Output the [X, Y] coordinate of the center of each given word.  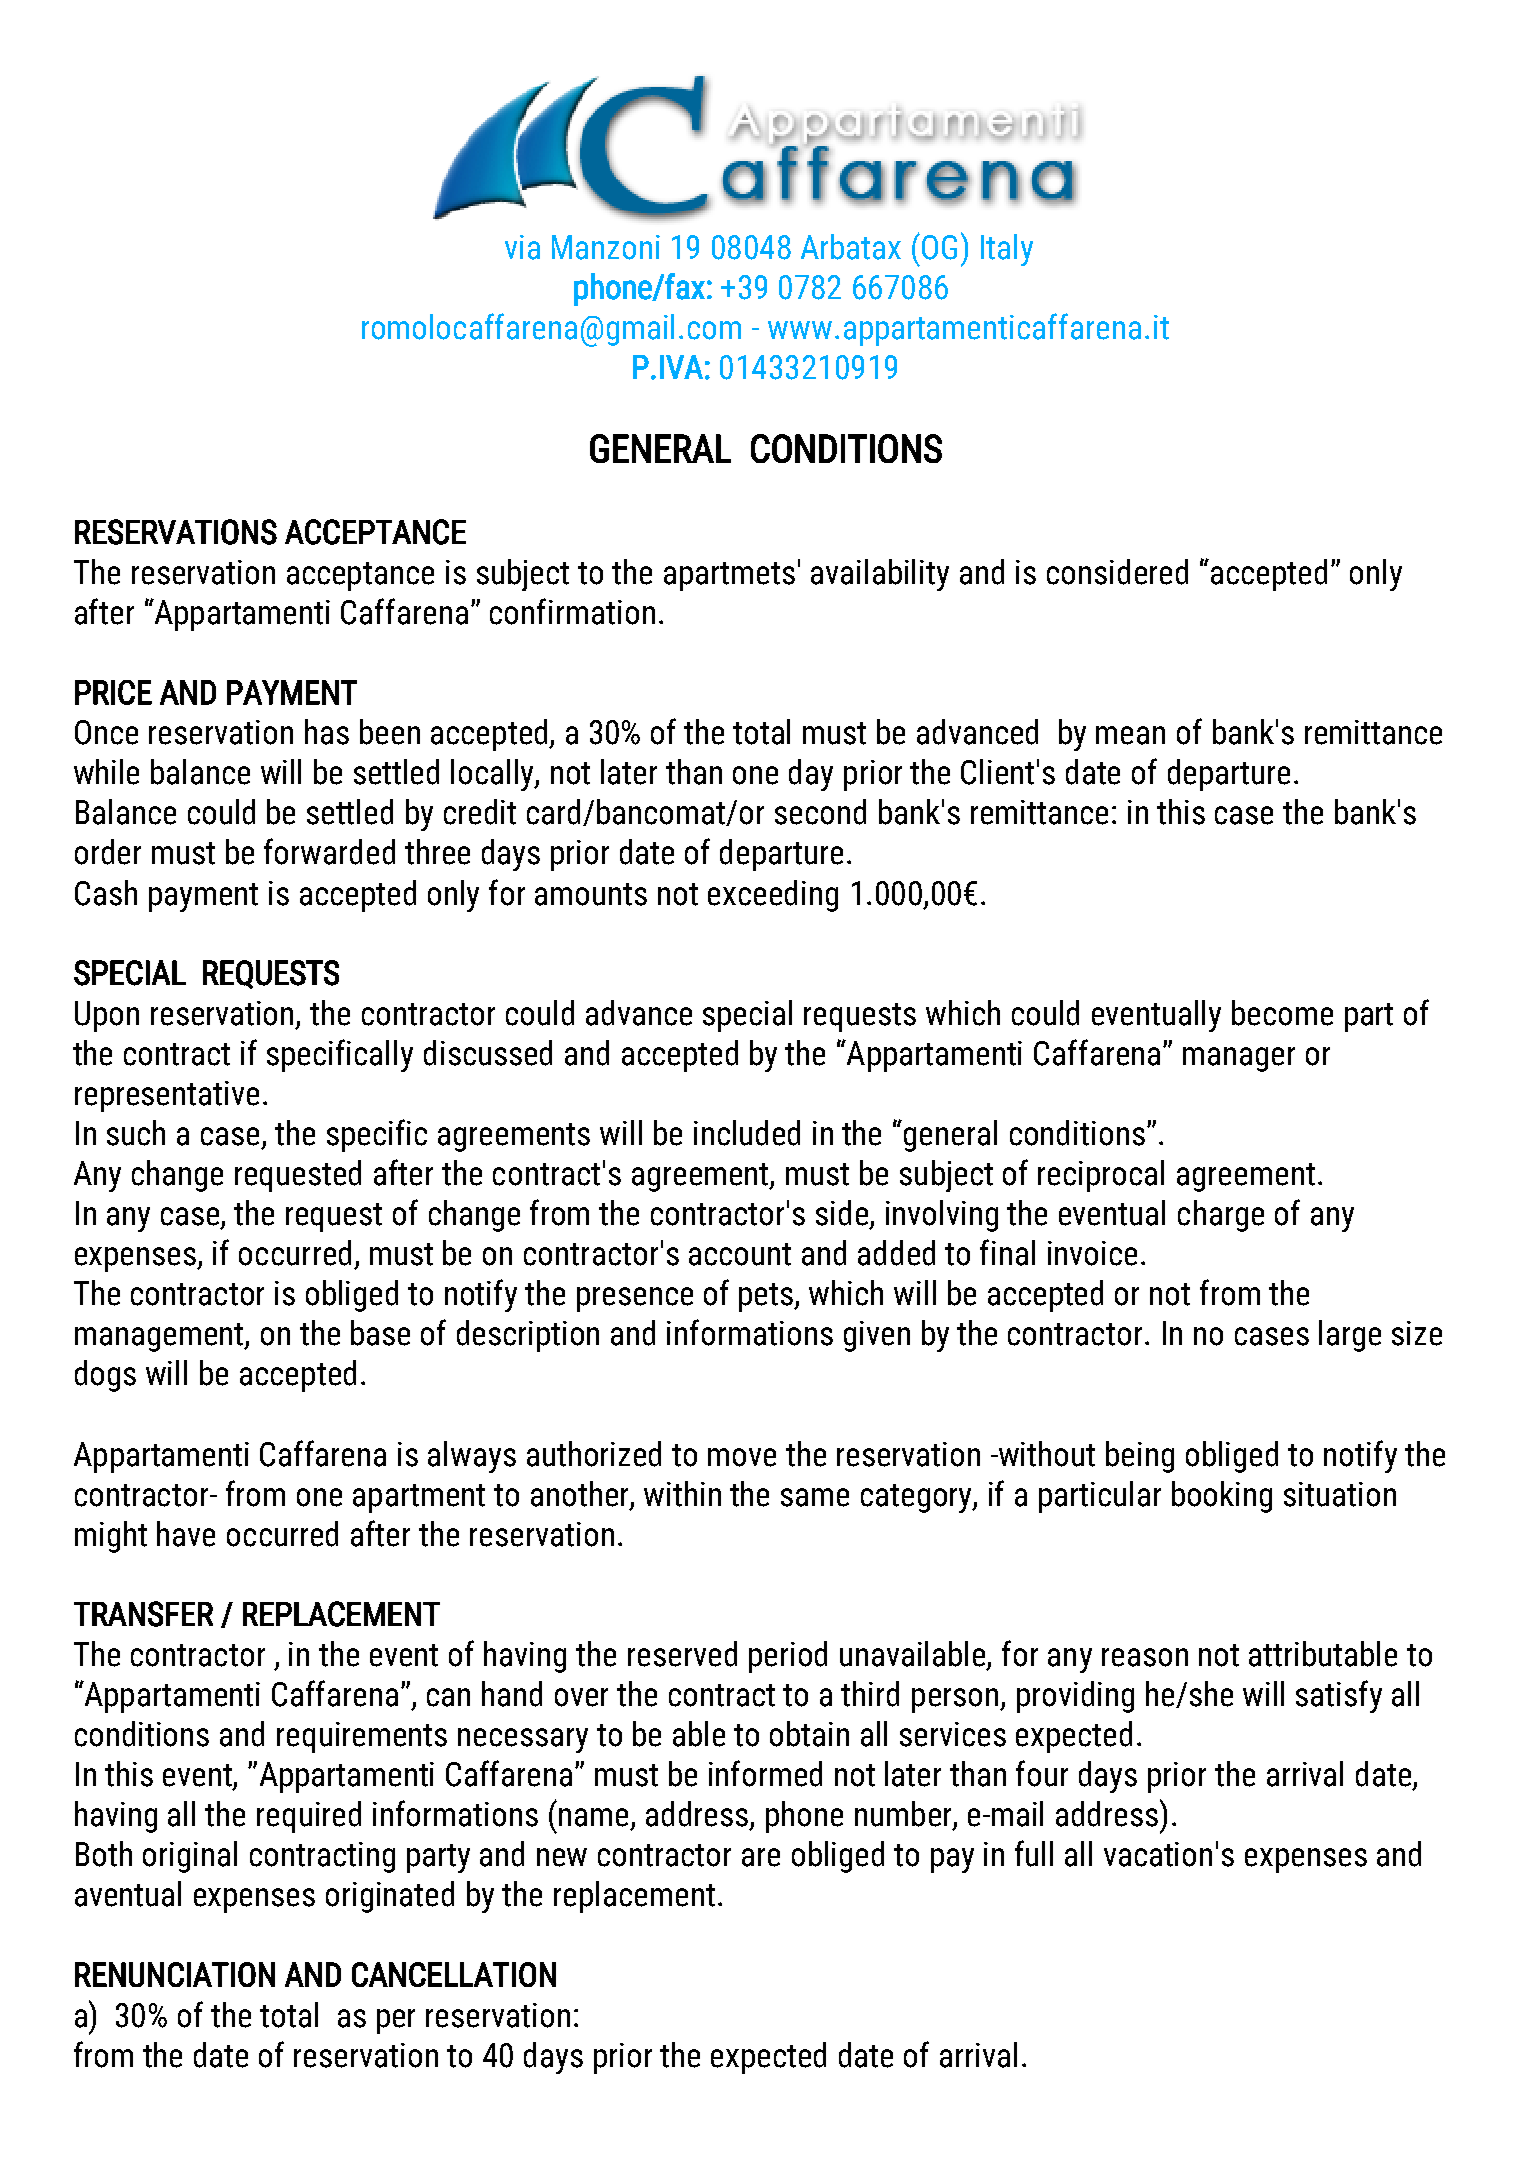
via [522, 247]
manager [1239, 1059]
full [1034, 1853]
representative [167, 1096]
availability [880, 575]
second [820, 812]
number [904, 1815]
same [815, 1497]
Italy [1007, 250]
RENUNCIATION [175, 1974]
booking [1222, 1497]
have [186, 1534]
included [747, 1133]
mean [1130, 735]
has [327, 732]
